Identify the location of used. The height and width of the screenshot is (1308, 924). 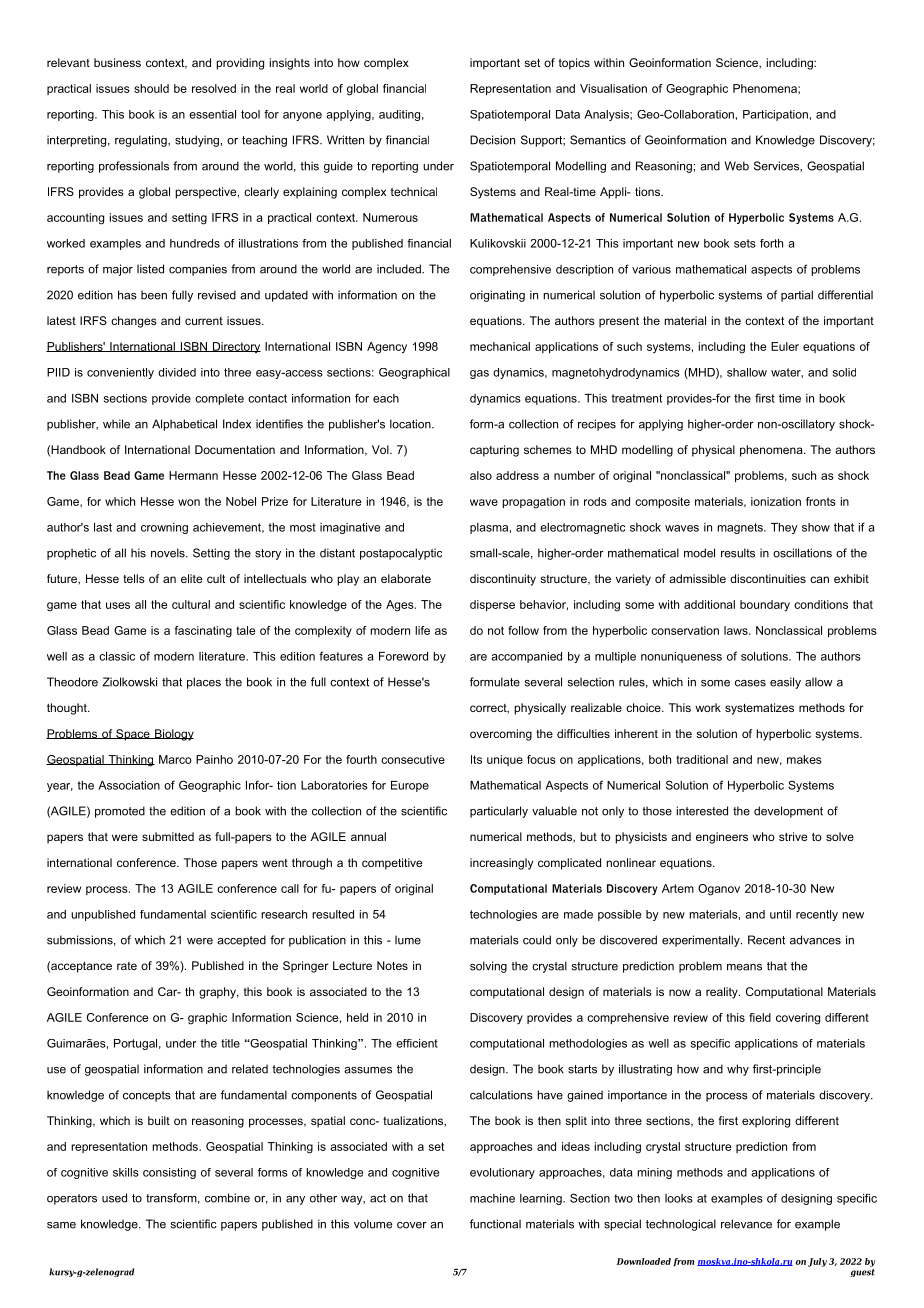
(114, 1198).
